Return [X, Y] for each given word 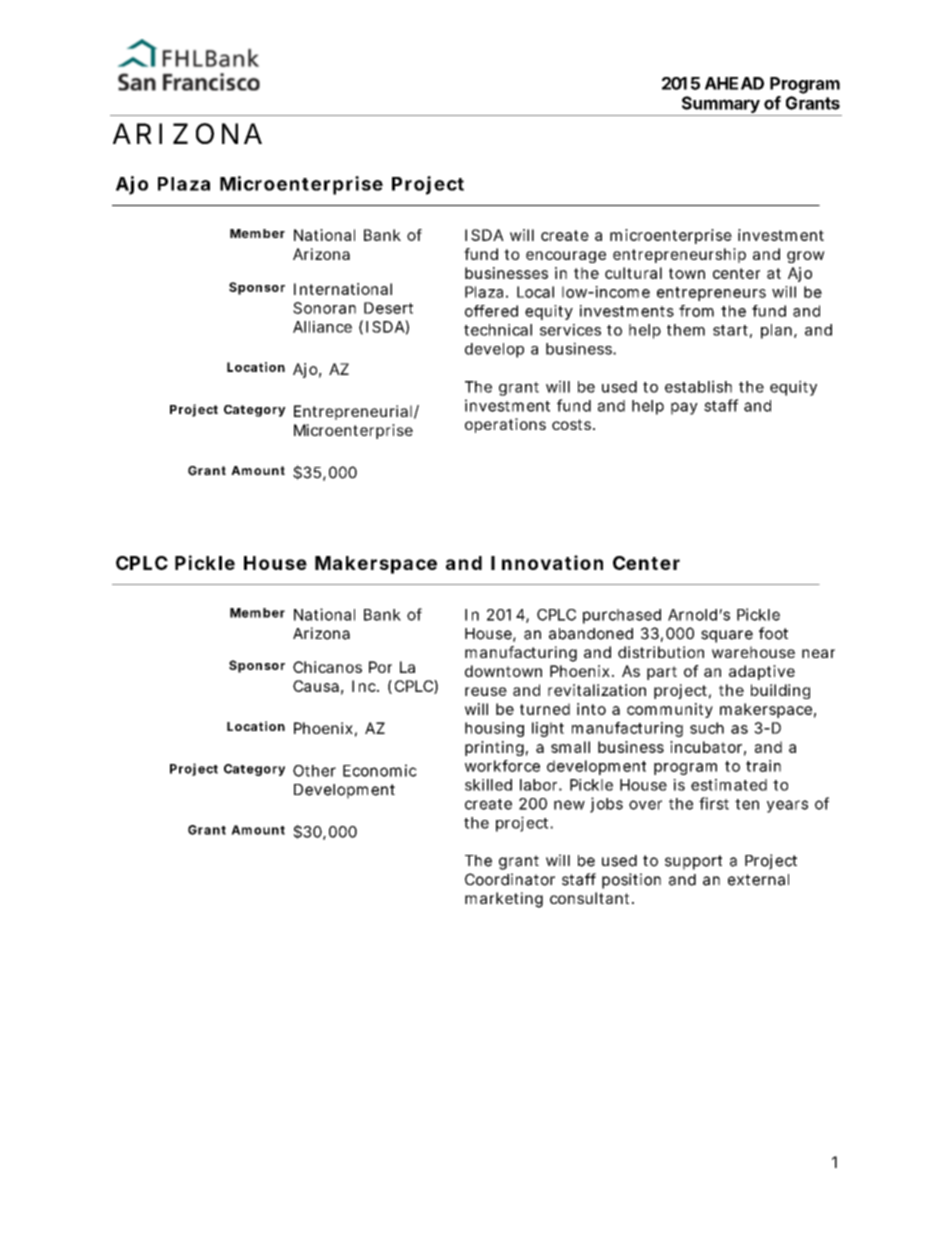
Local [535, 292]
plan [776, 331]
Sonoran [324, 308]
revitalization [597, 690]
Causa [316, 686]
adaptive [762, 672]
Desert [388, 308]
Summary [721, 104]
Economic [380, 770]
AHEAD [734, 83]
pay [684, 408]
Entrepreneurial [353, 412]
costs [573, 424]
